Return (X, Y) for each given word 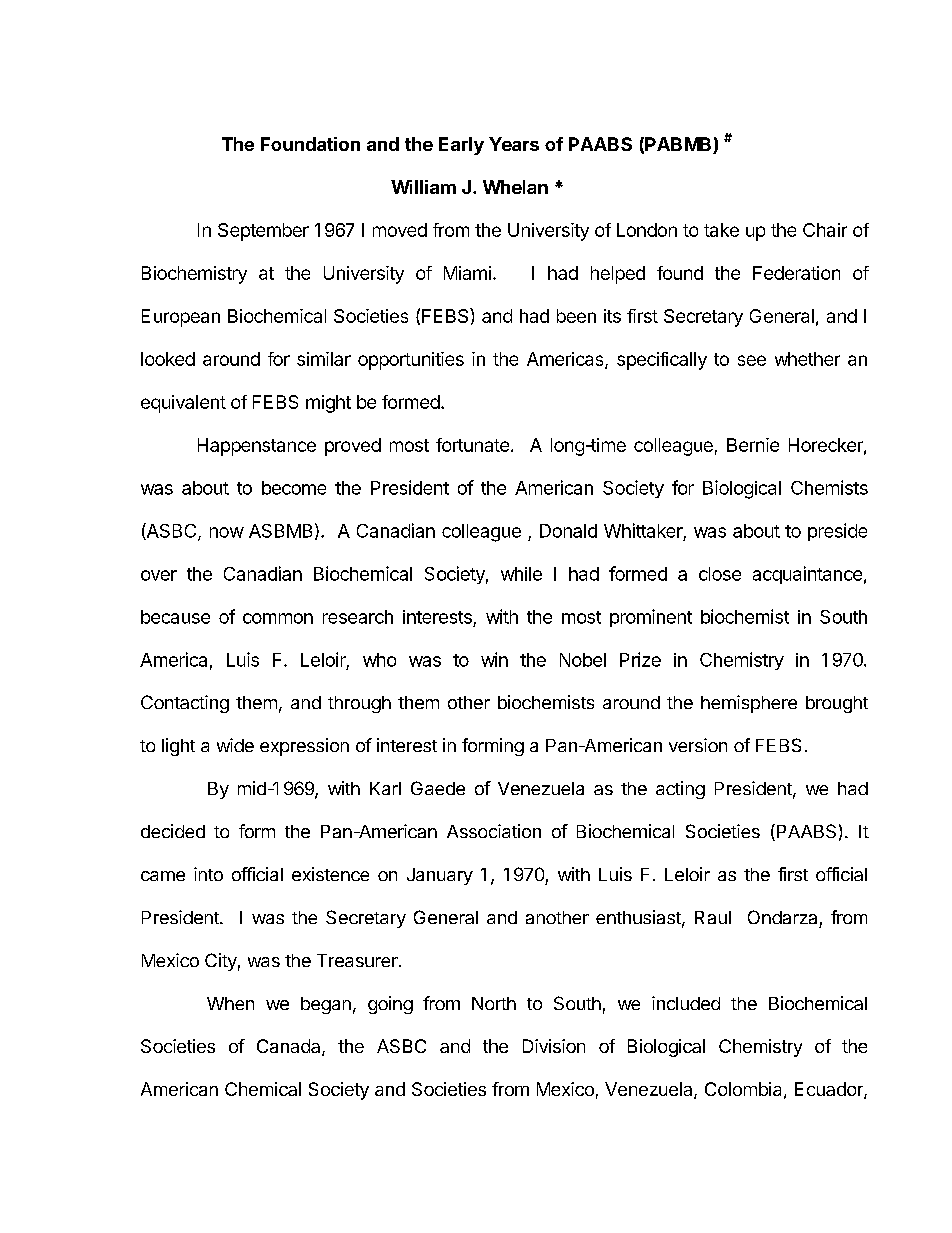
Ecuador (830, 1090)
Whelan (515, 187)
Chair (825, 230)
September (263, 232)
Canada (290, 1047)
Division (554, 1046)
